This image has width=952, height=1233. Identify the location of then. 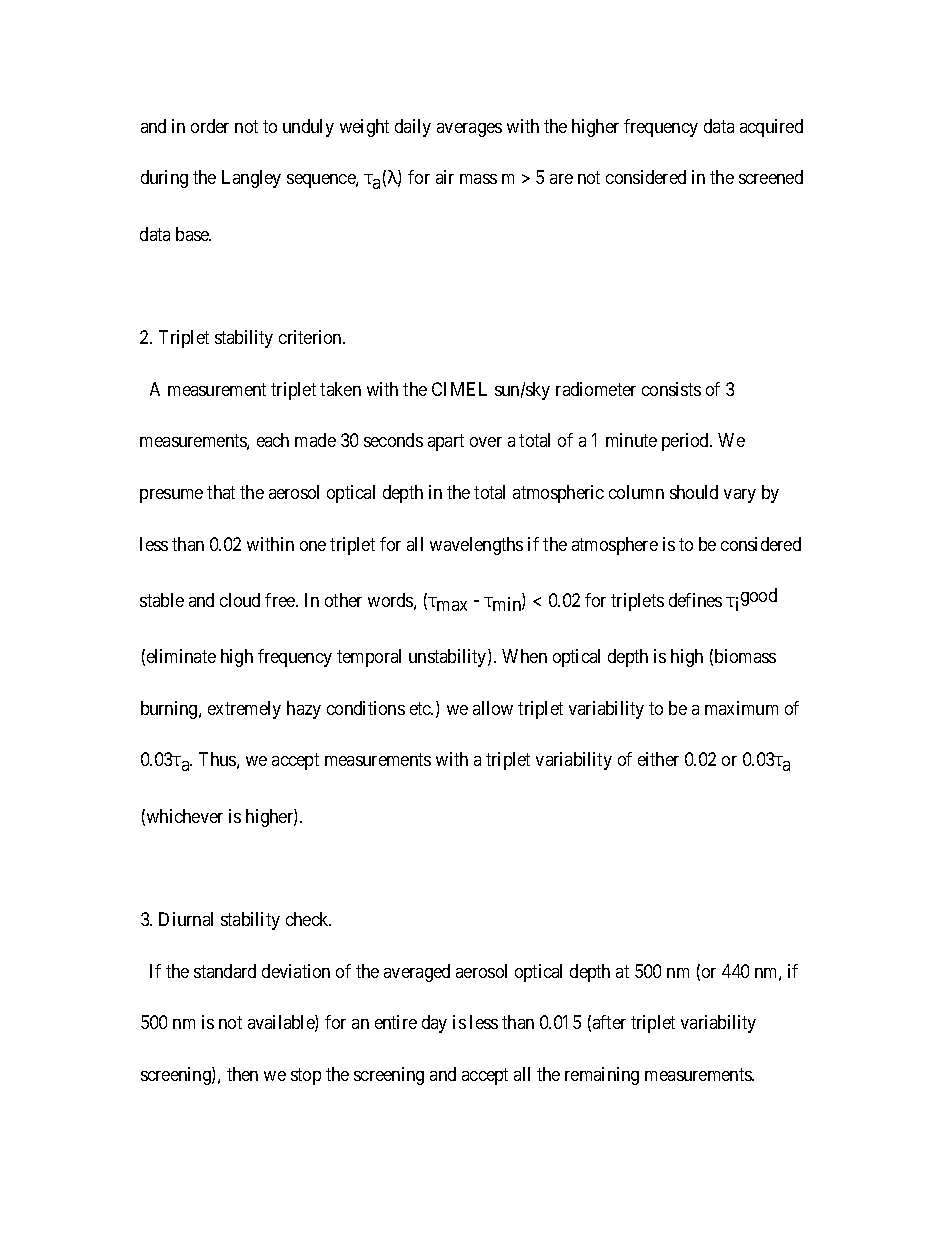
(242, 1074).
